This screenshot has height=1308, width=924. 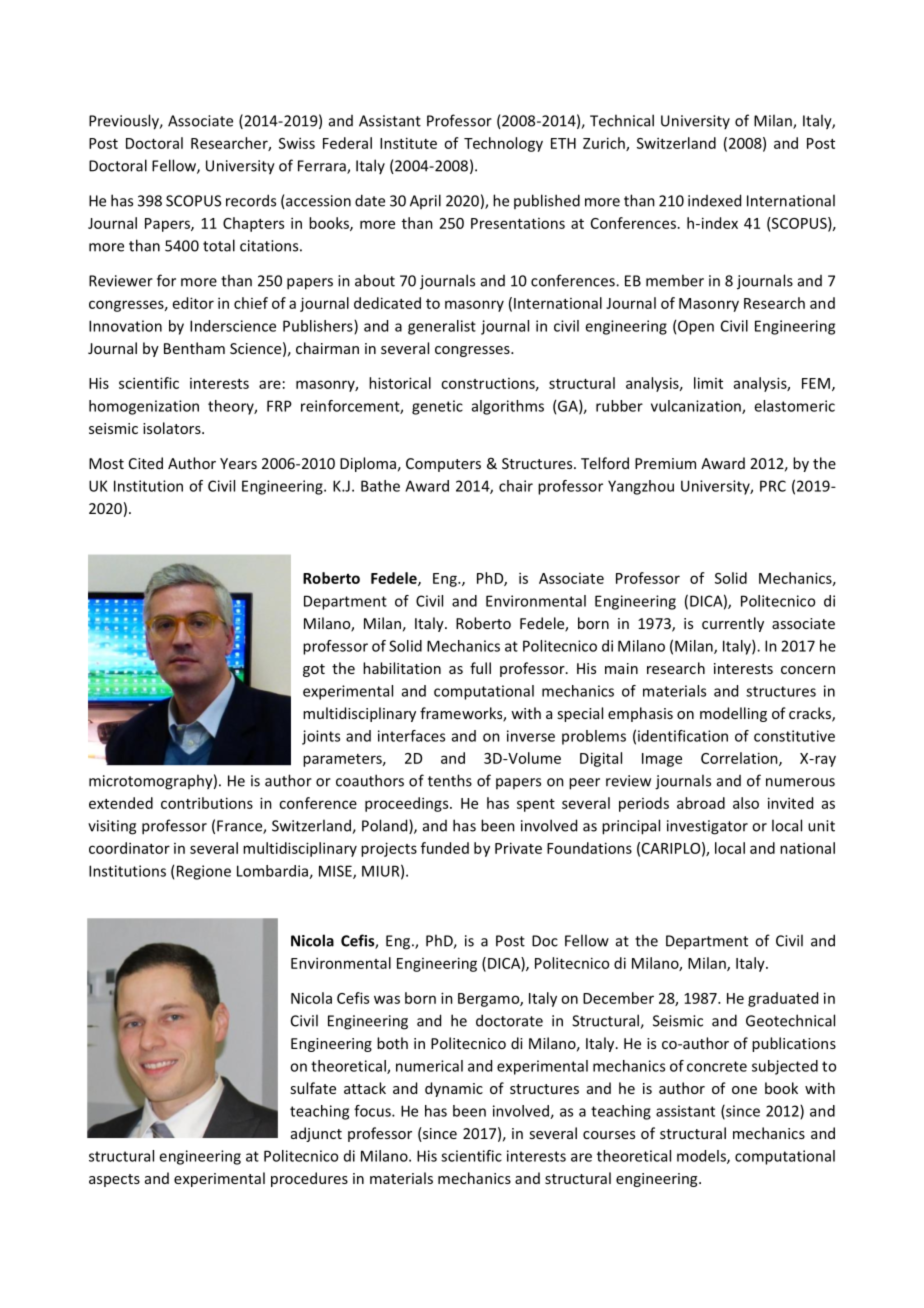 What do you see at coordinates (251, 200) in the screenshot?
I see `records` at bounding box center [251, 200].
